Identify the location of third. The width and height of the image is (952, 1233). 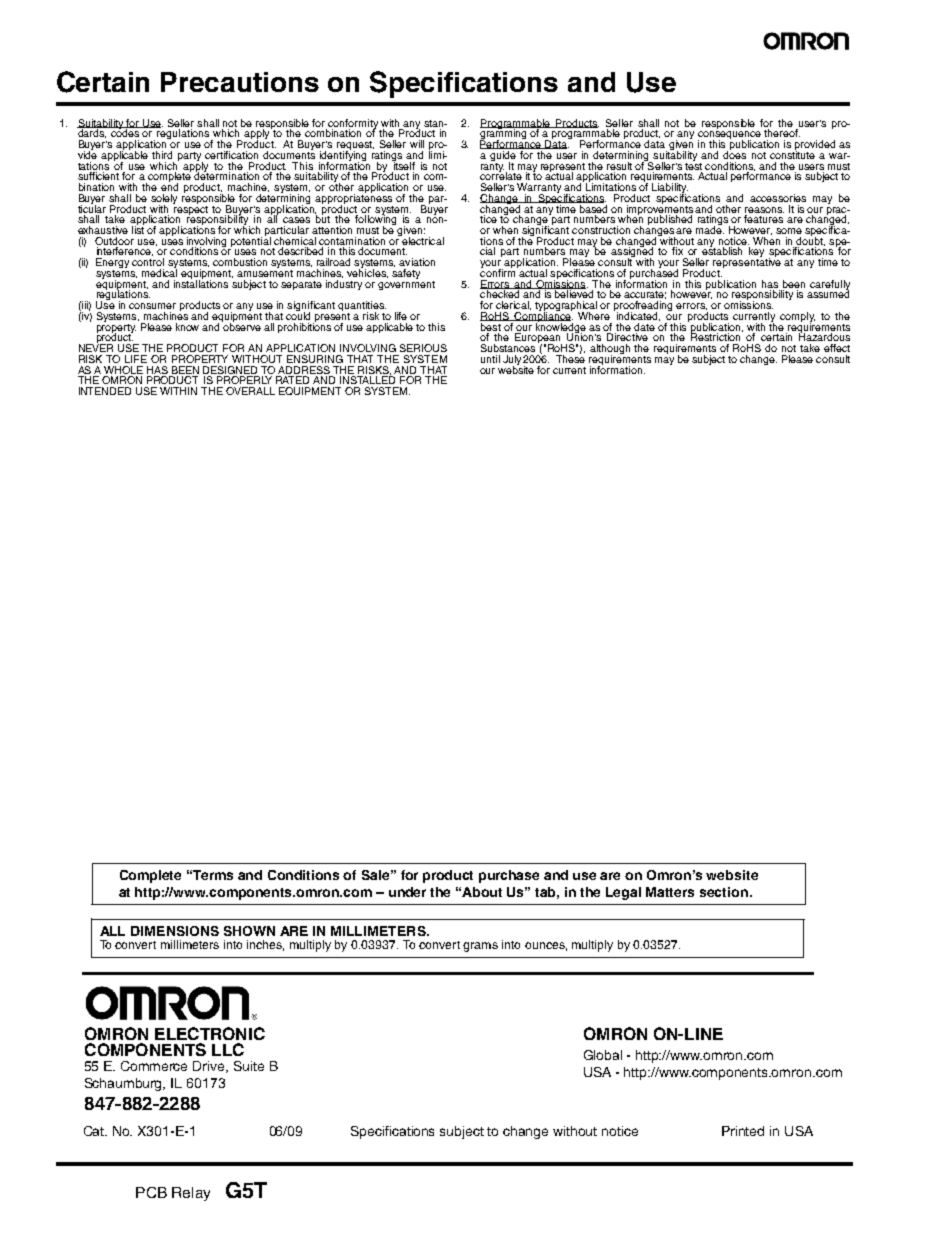
(162, 155).
